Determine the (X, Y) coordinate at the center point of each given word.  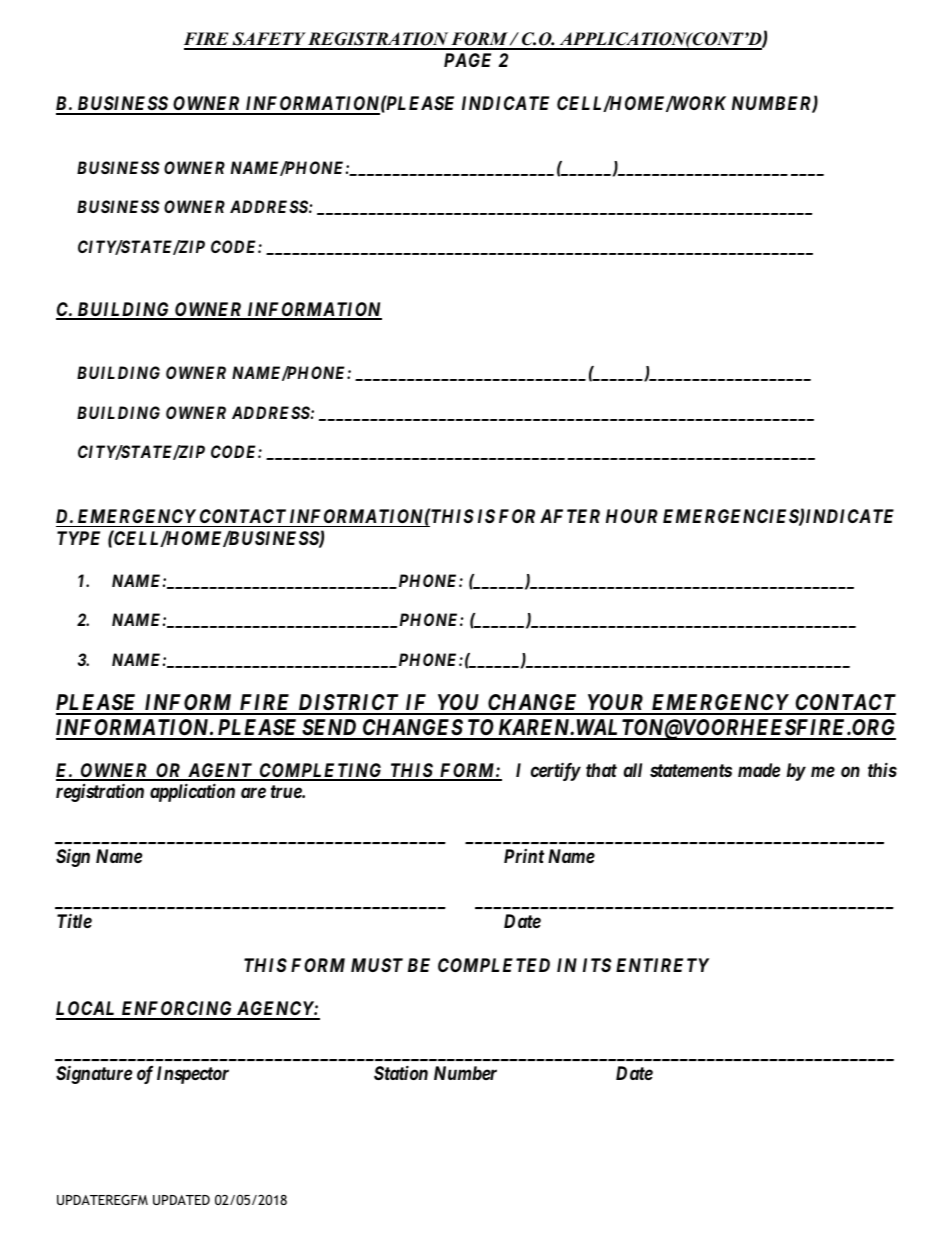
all (633, 770)
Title (74, 920)
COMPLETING (321, 771)
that (601, 770)
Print (524, 856)
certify (556, 771)
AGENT (220, 771)
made (759, 770)
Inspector (193, 1075)
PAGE (467, 60)
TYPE (78, 538)
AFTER (570, 516)
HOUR (632, 516)
